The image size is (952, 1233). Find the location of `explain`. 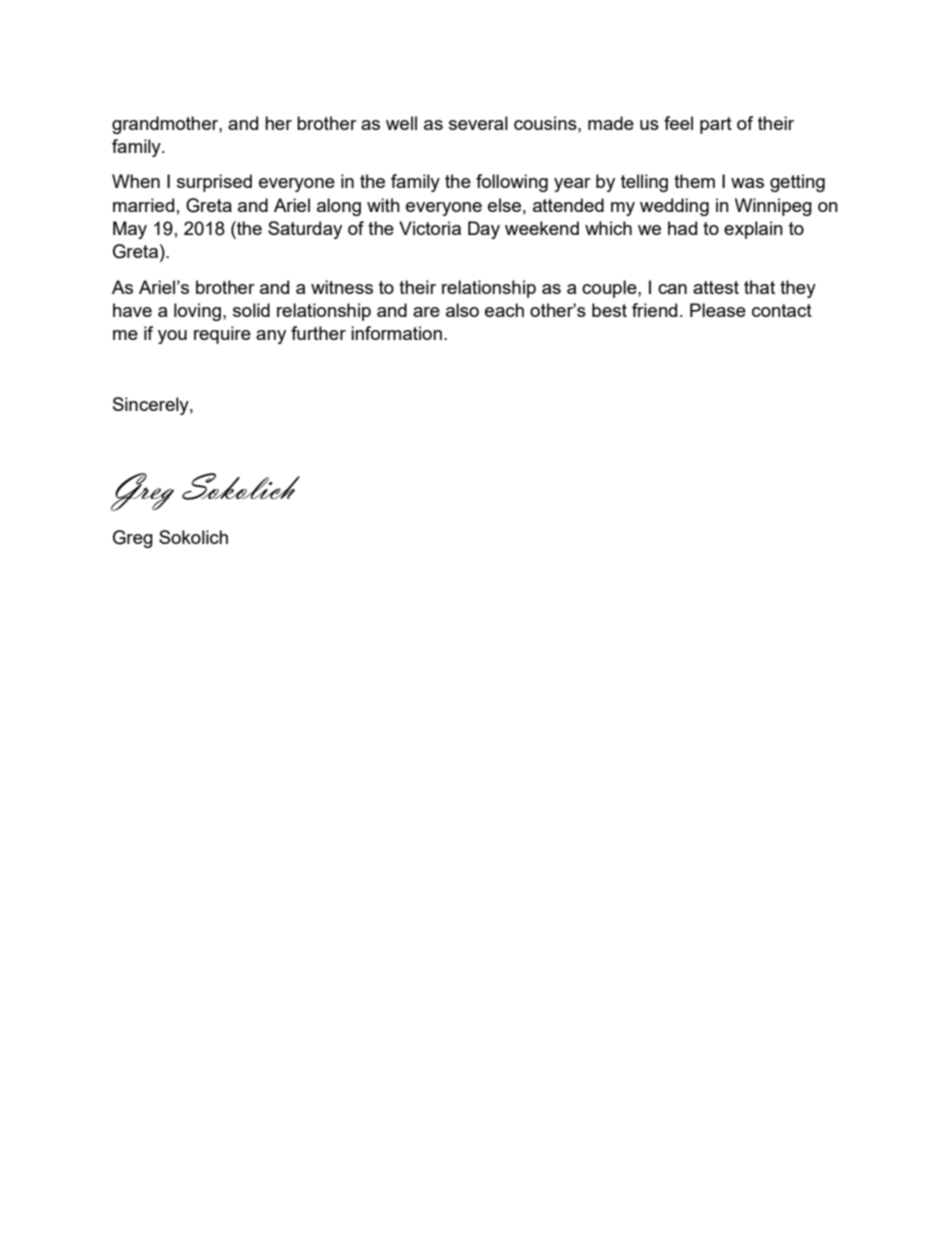

explain is located at coordinates (753, 230).
